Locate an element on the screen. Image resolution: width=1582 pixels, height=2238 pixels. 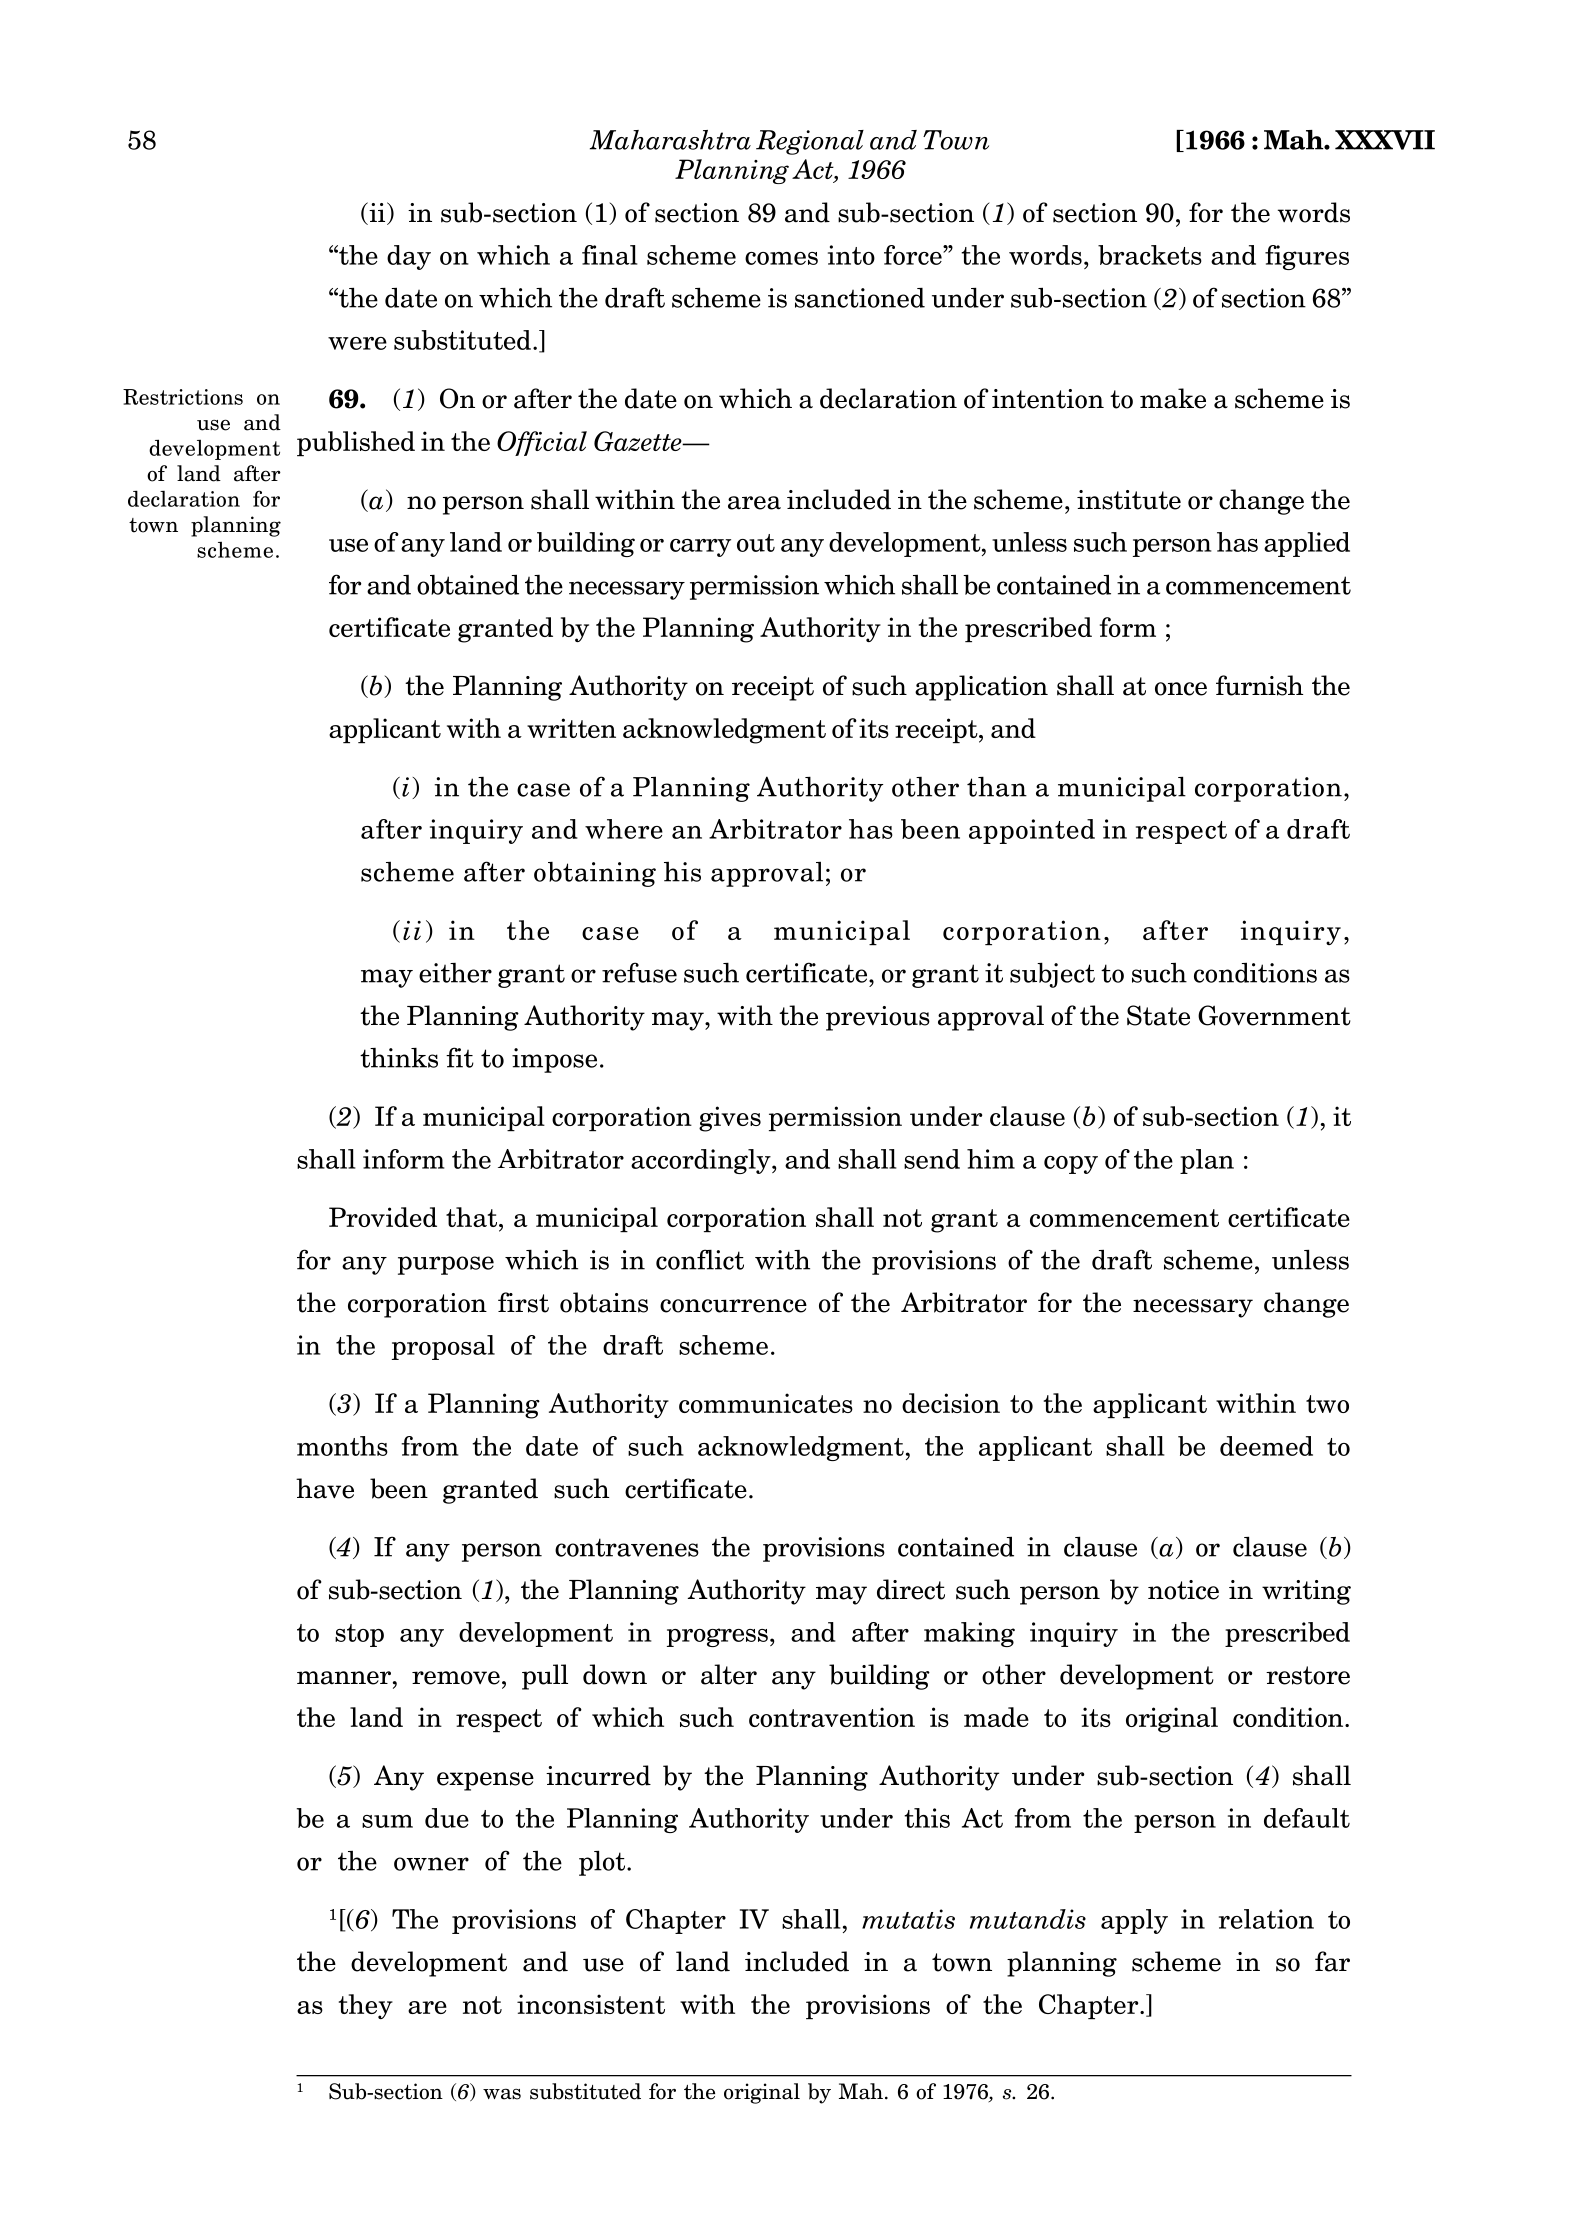
figures is located at coordinates (1307, 257).
